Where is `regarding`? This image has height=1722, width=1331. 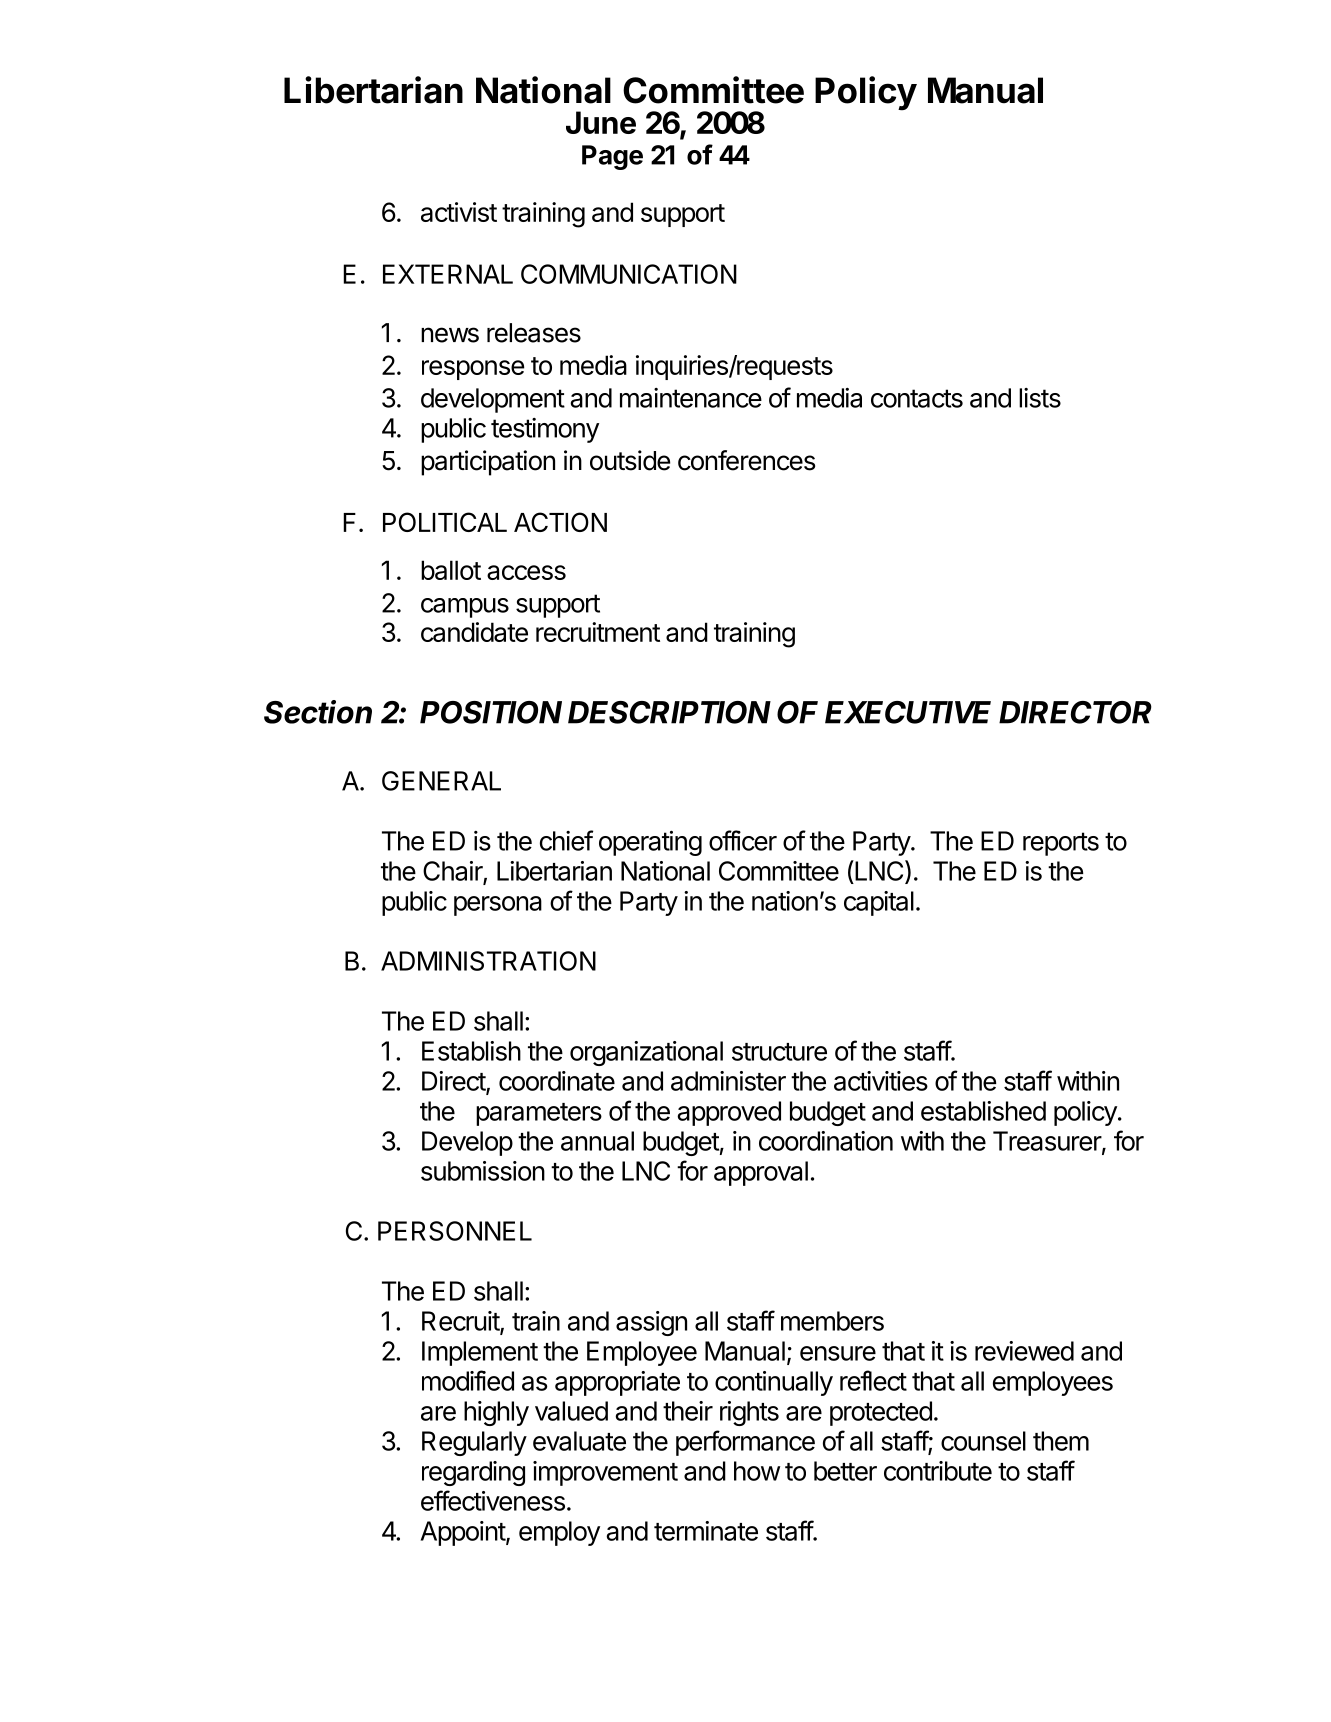
regarding is located at coordinates (473, 1473).
